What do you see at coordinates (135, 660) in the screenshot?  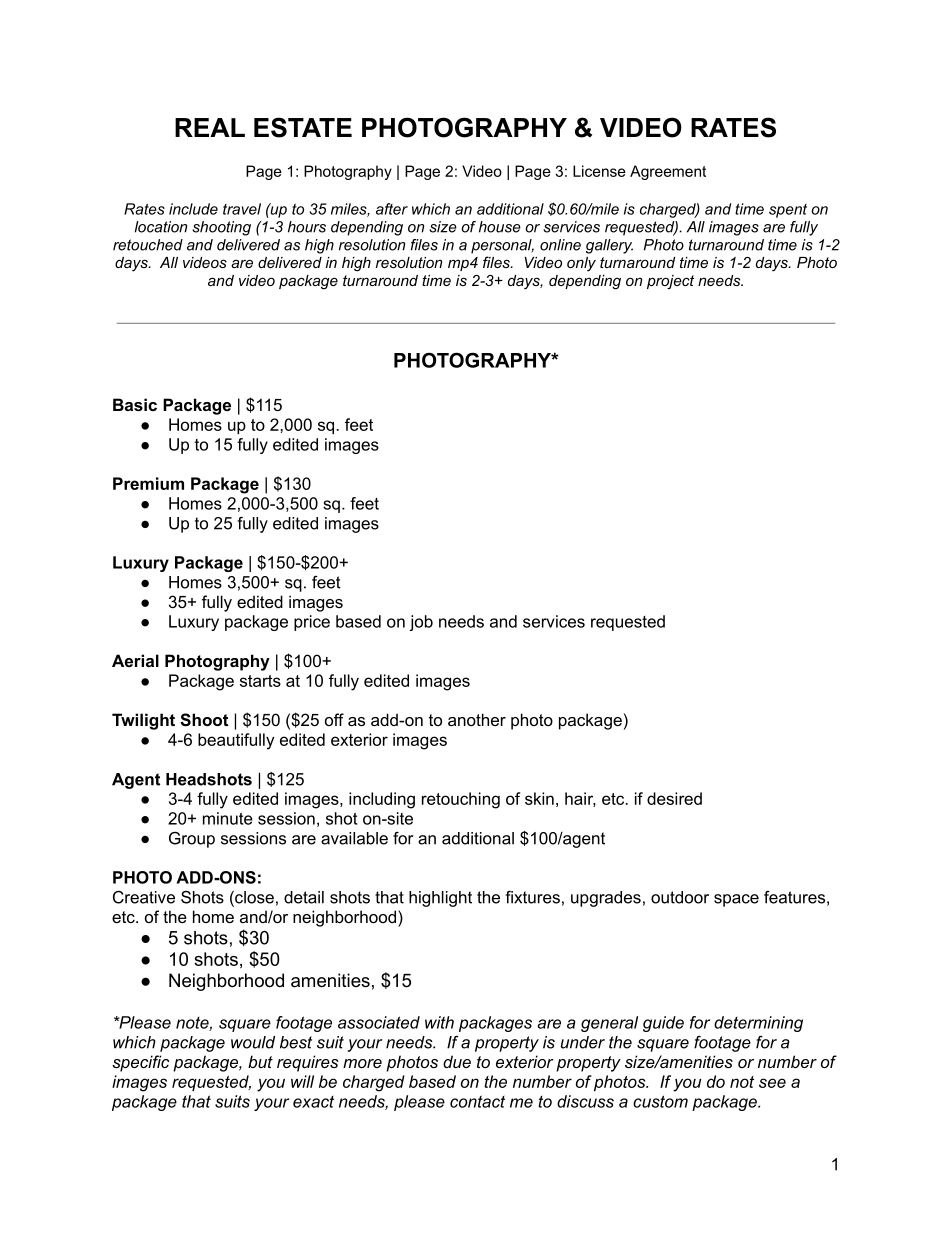 I see `Aerial` at bounding box center [135, 660].
